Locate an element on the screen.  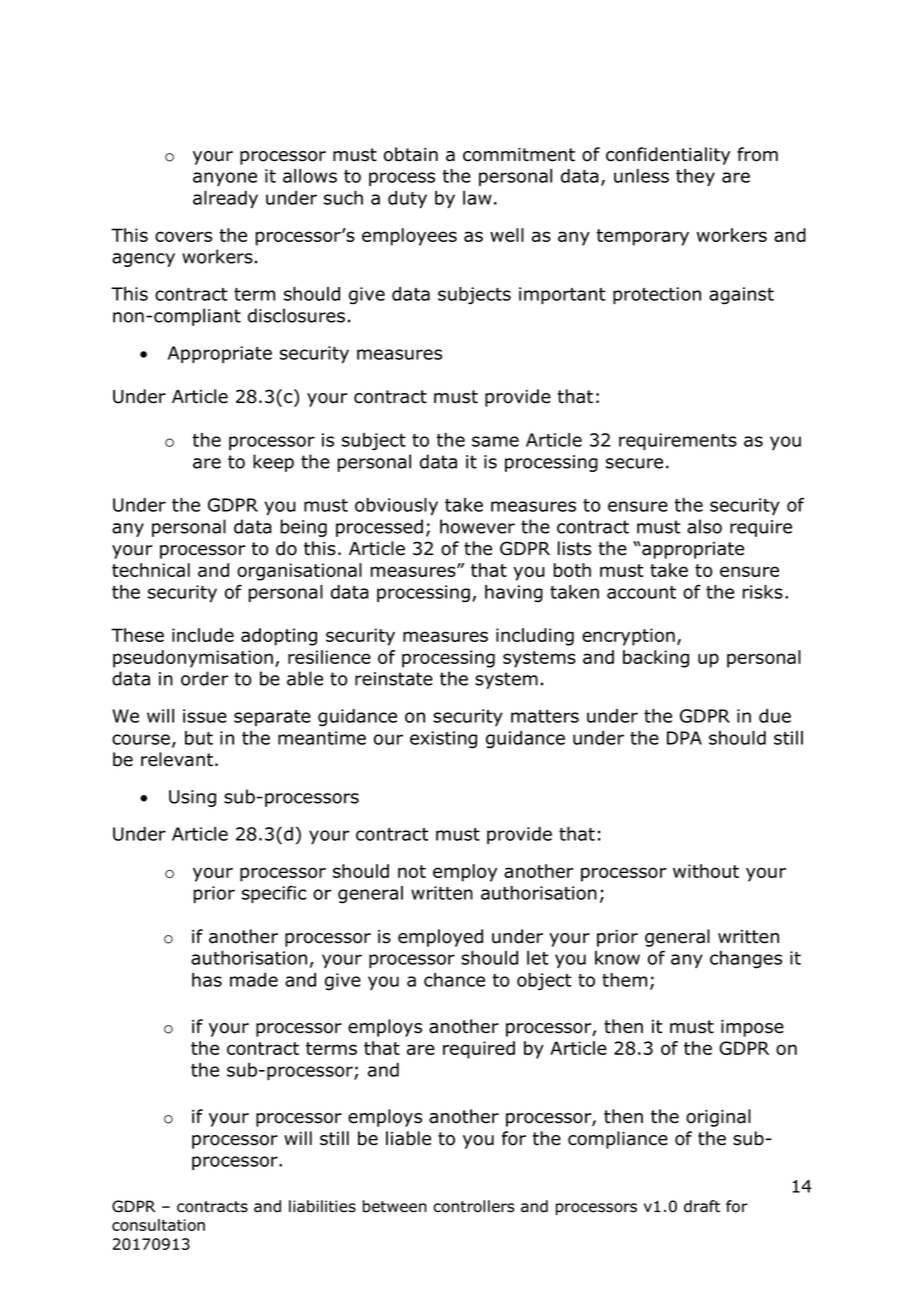
Using is located at coordinates (192, 798).
